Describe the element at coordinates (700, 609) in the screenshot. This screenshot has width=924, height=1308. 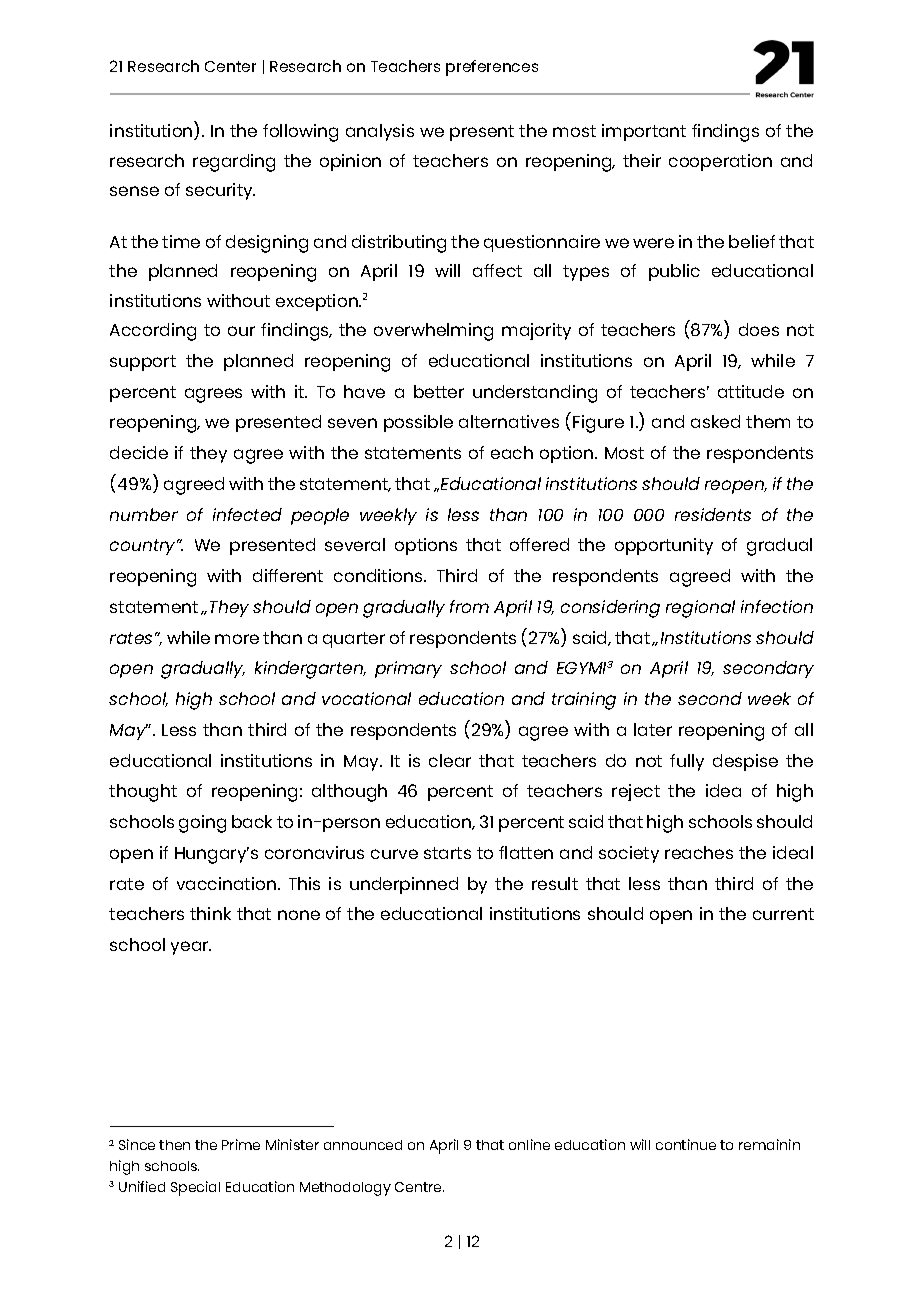
I see `regional` at that location.
